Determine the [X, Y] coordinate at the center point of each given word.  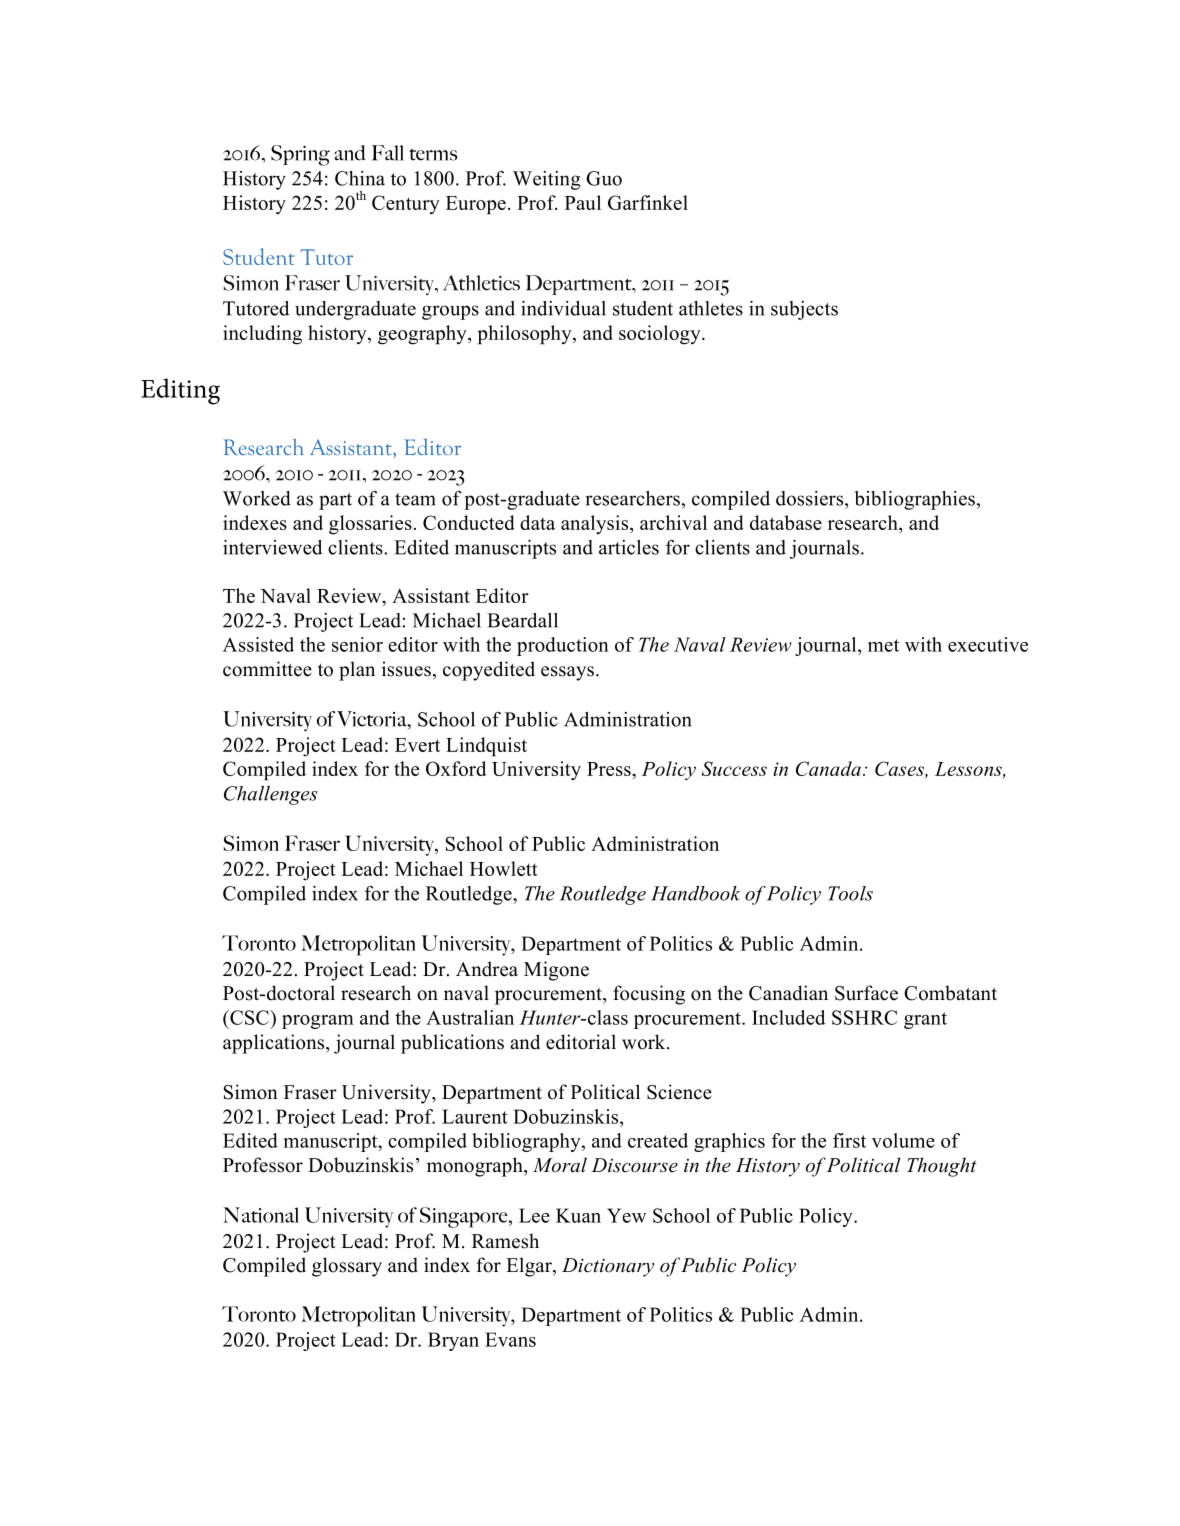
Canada [828, 768]
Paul [583, 202]
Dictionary [608, 1267]
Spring [300, 155]
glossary [347, 1267]
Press [610, 769]
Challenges [271, 795]
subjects [804, 310]
